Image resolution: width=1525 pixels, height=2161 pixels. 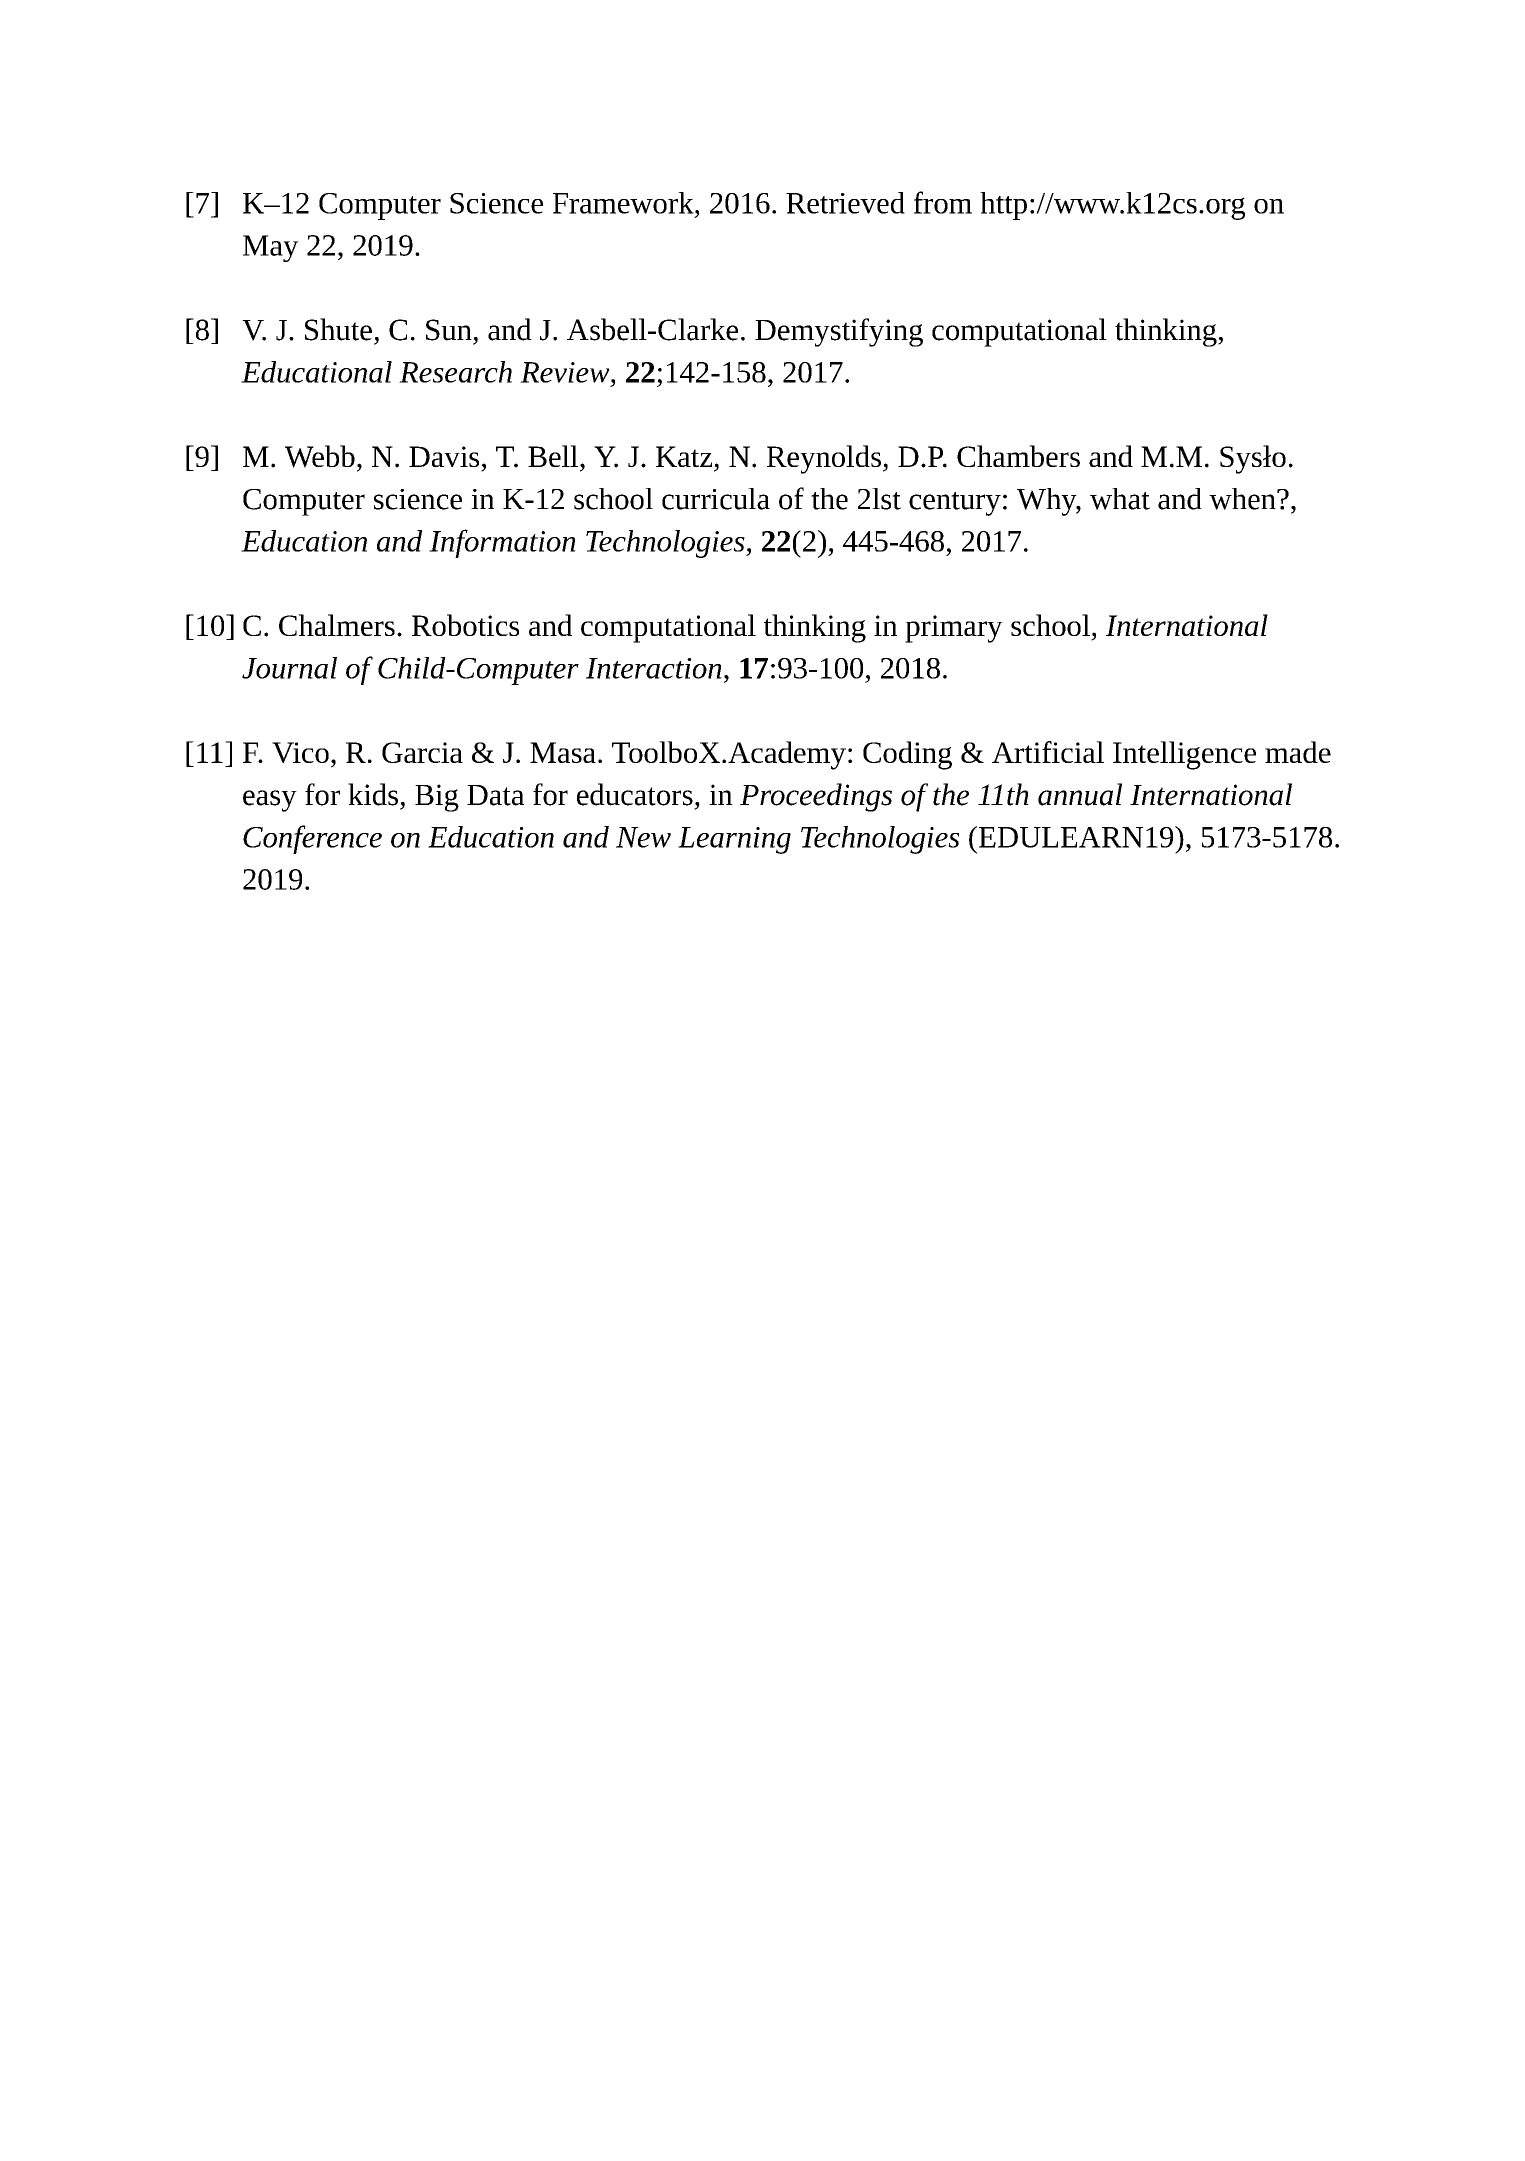 I want to click on Retrieved, so click(x=845, y=203).
